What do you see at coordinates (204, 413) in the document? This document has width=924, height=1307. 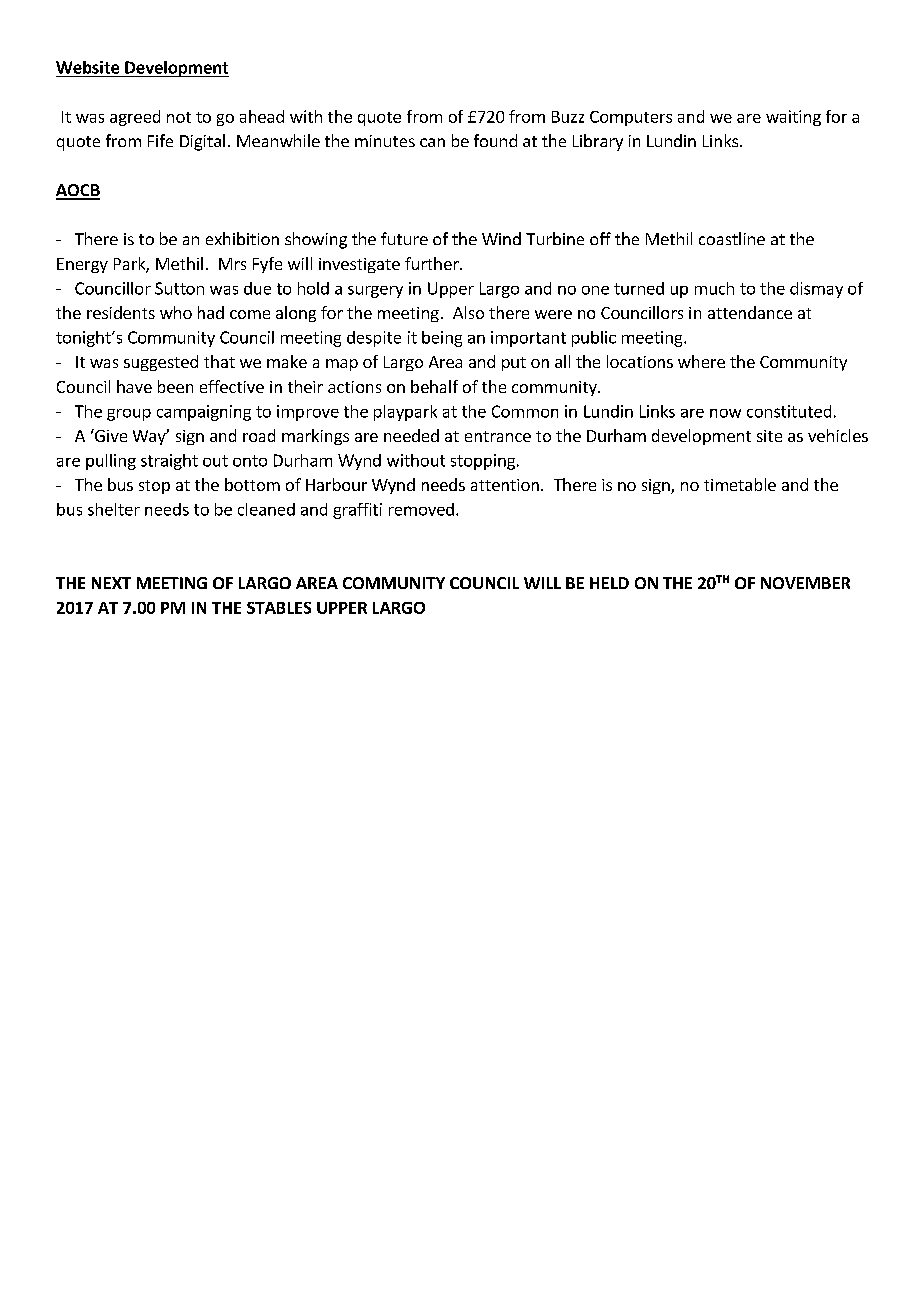 I see `campaigning` at bounding box center [204, 413].
